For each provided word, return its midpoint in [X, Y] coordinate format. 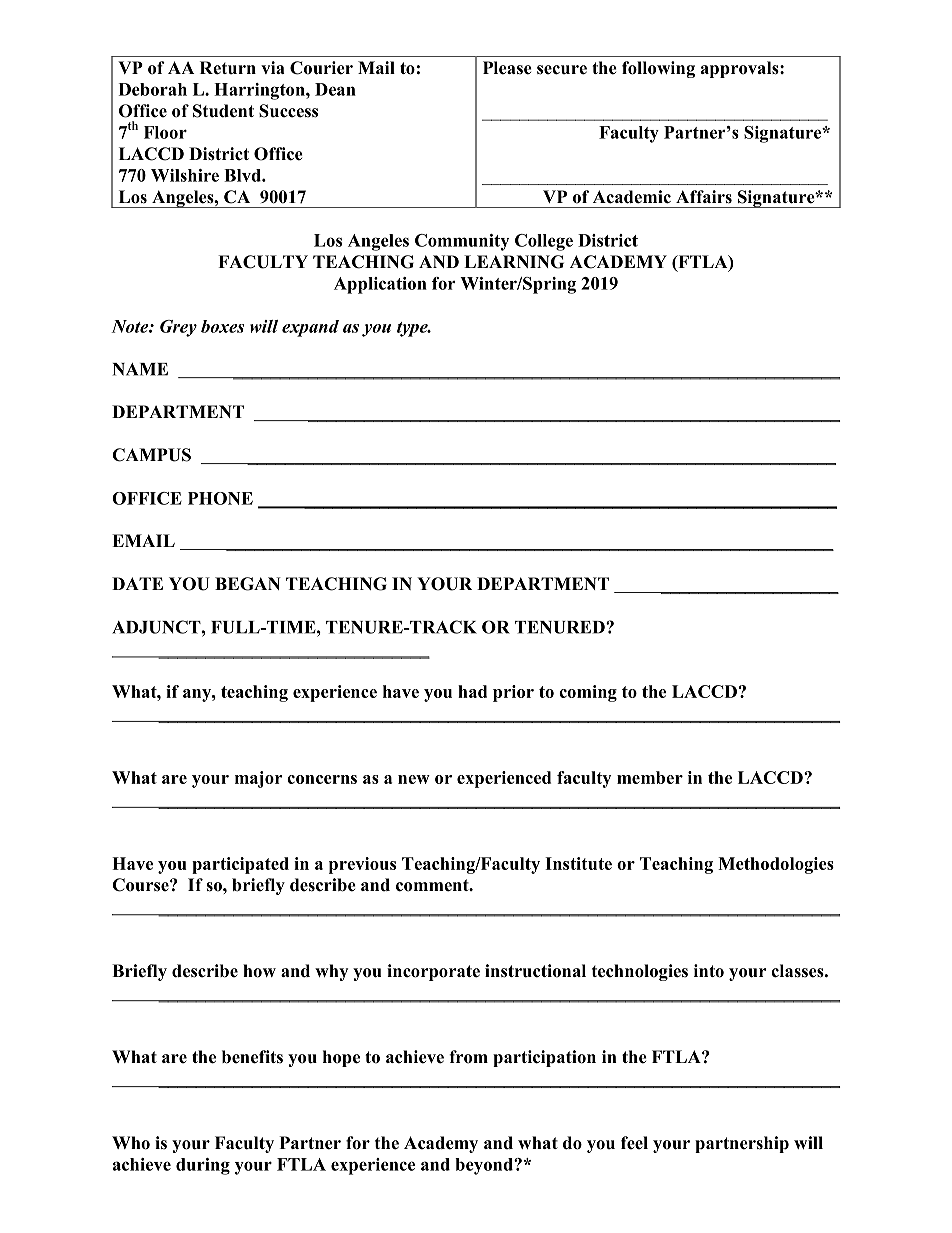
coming [588, 693]
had [472, 691]
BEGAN [248, 584]
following [658, 69]
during [203, 1166]
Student [223, 111]
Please [507, 68]
